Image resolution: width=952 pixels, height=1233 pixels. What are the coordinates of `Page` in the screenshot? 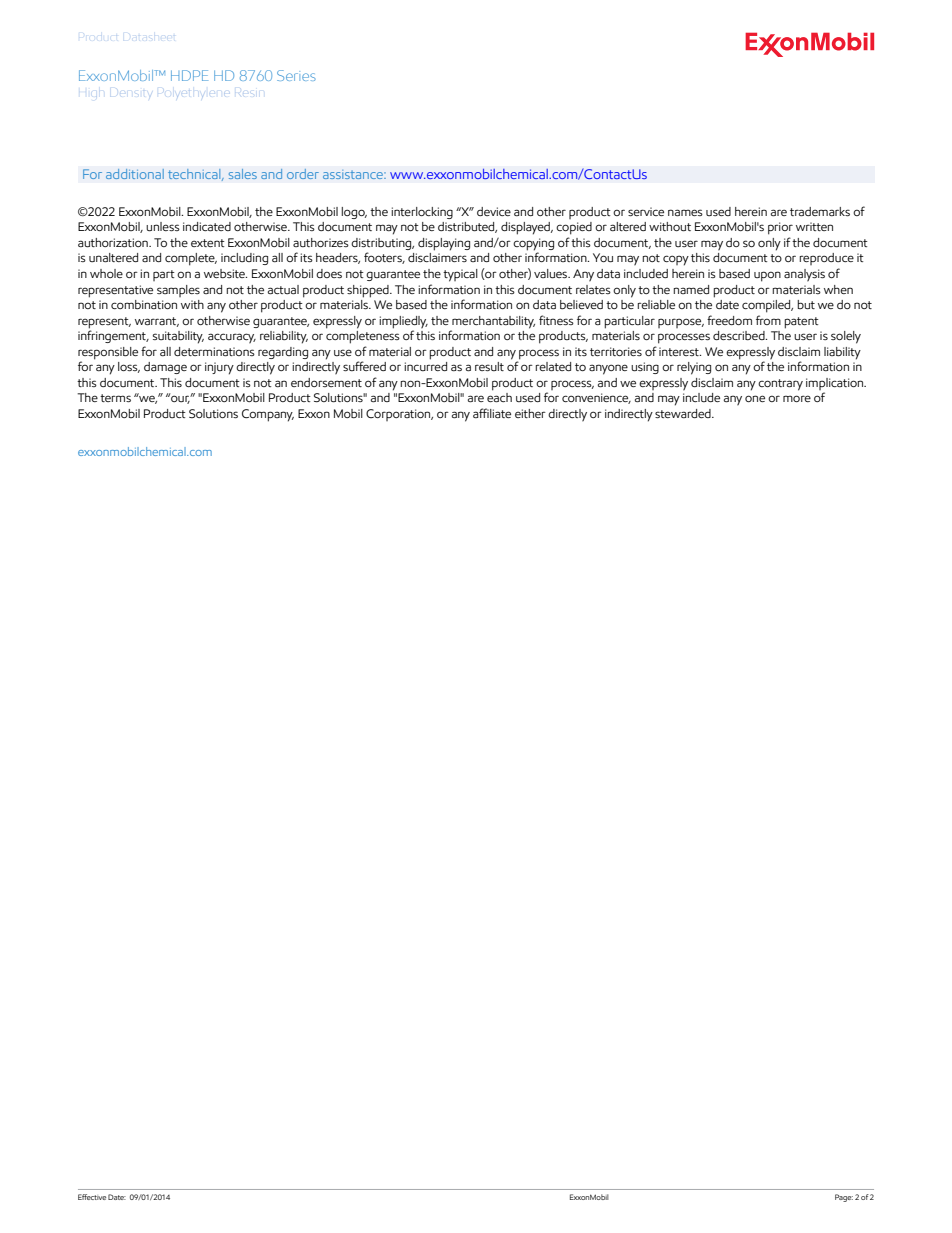 It's located at (844, 1198).
